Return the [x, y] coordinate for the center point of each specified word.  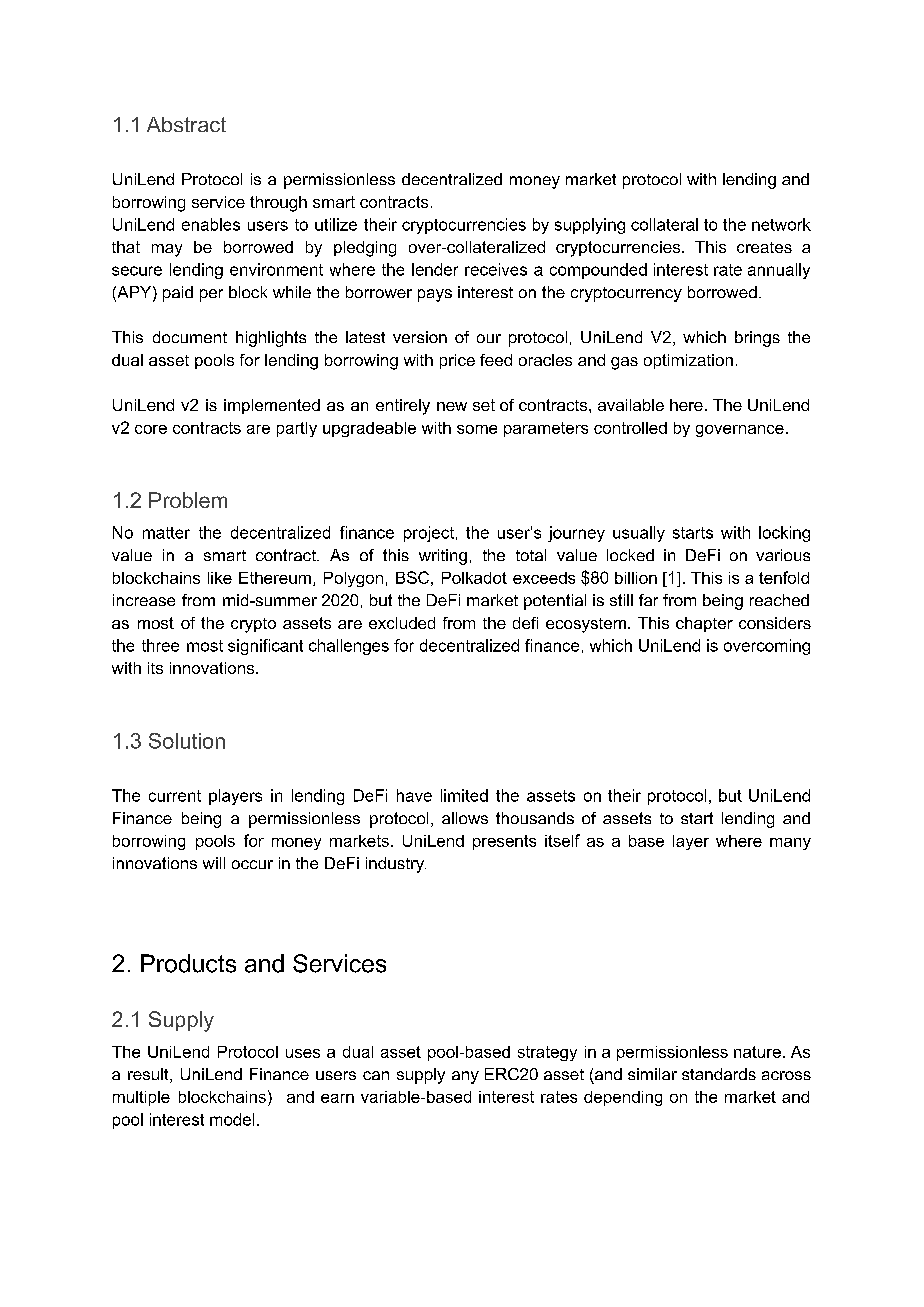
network [781, 224]
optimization [688, 361]
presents [504, 842]
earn [337, 1098]
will [214, 863]
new [452, 406]
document [190, 337]
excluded [402, 623]
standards [719, 1074]
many [790, 844]
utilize [336, 224]
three [160, 645]
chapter [704, 624]
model [232, 1119]
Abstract [186, 124]
